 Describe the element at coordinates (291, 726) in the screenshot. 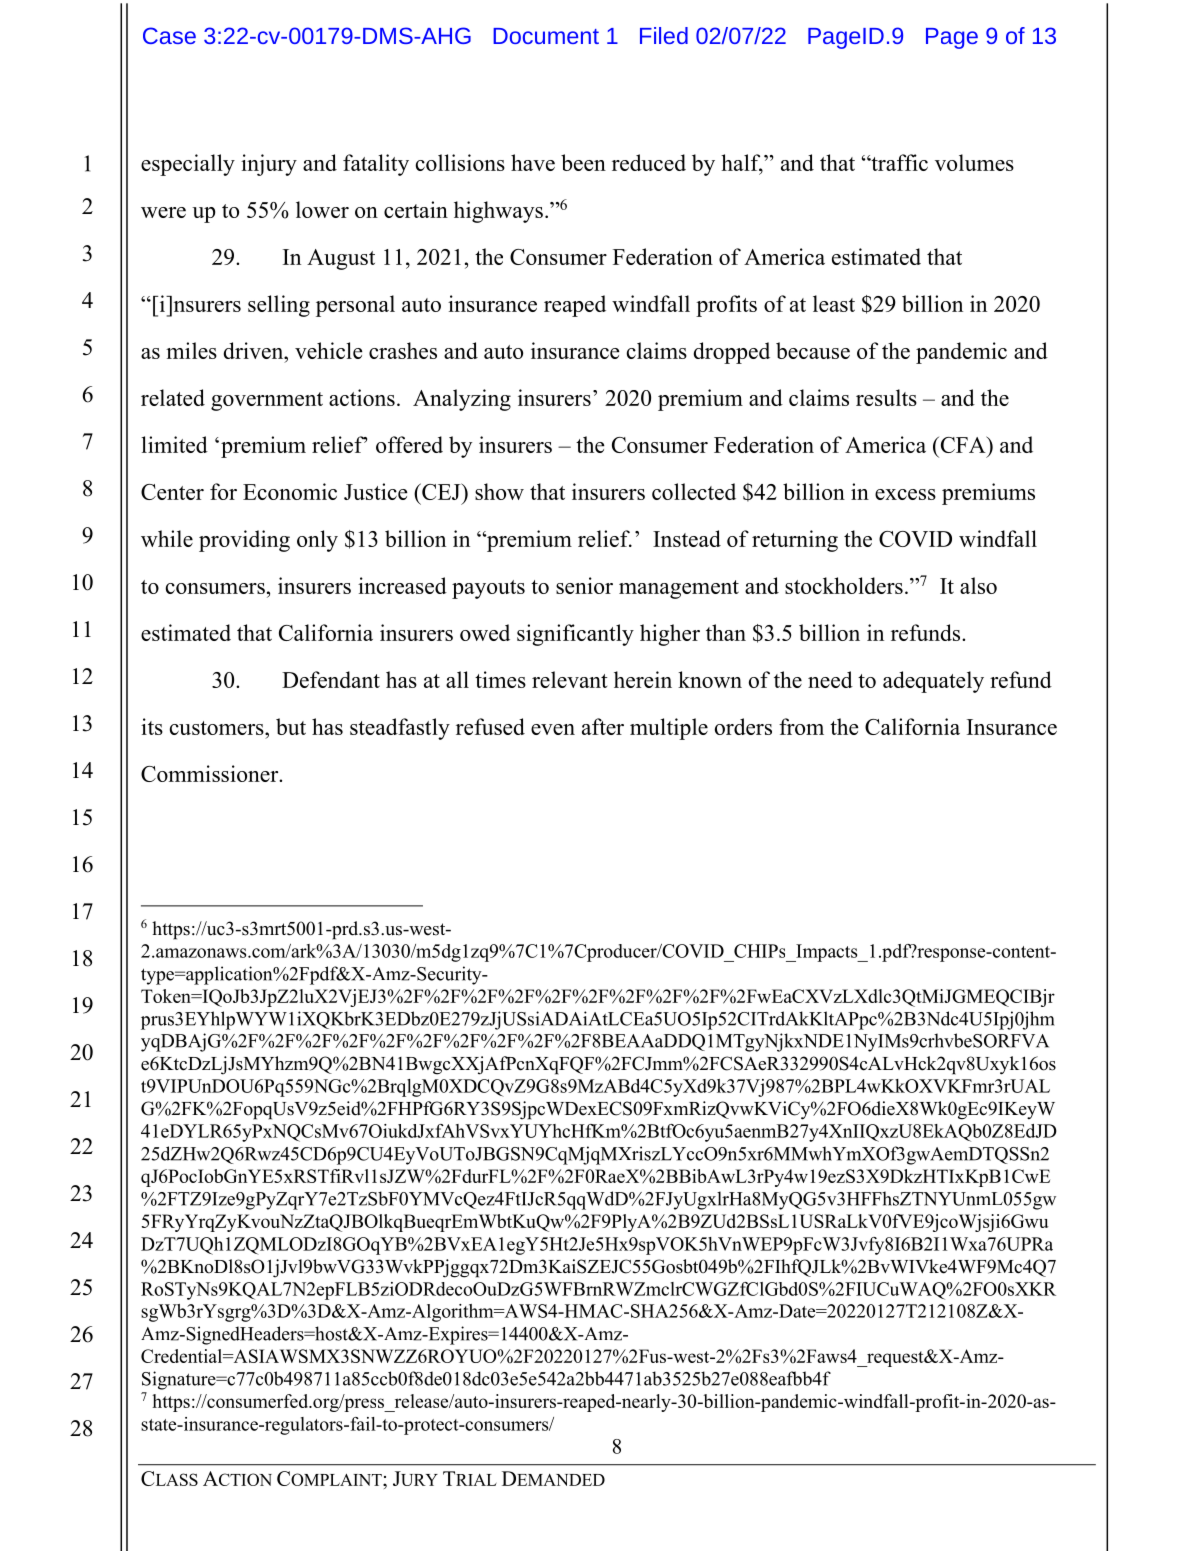

I see `but` at that location.
